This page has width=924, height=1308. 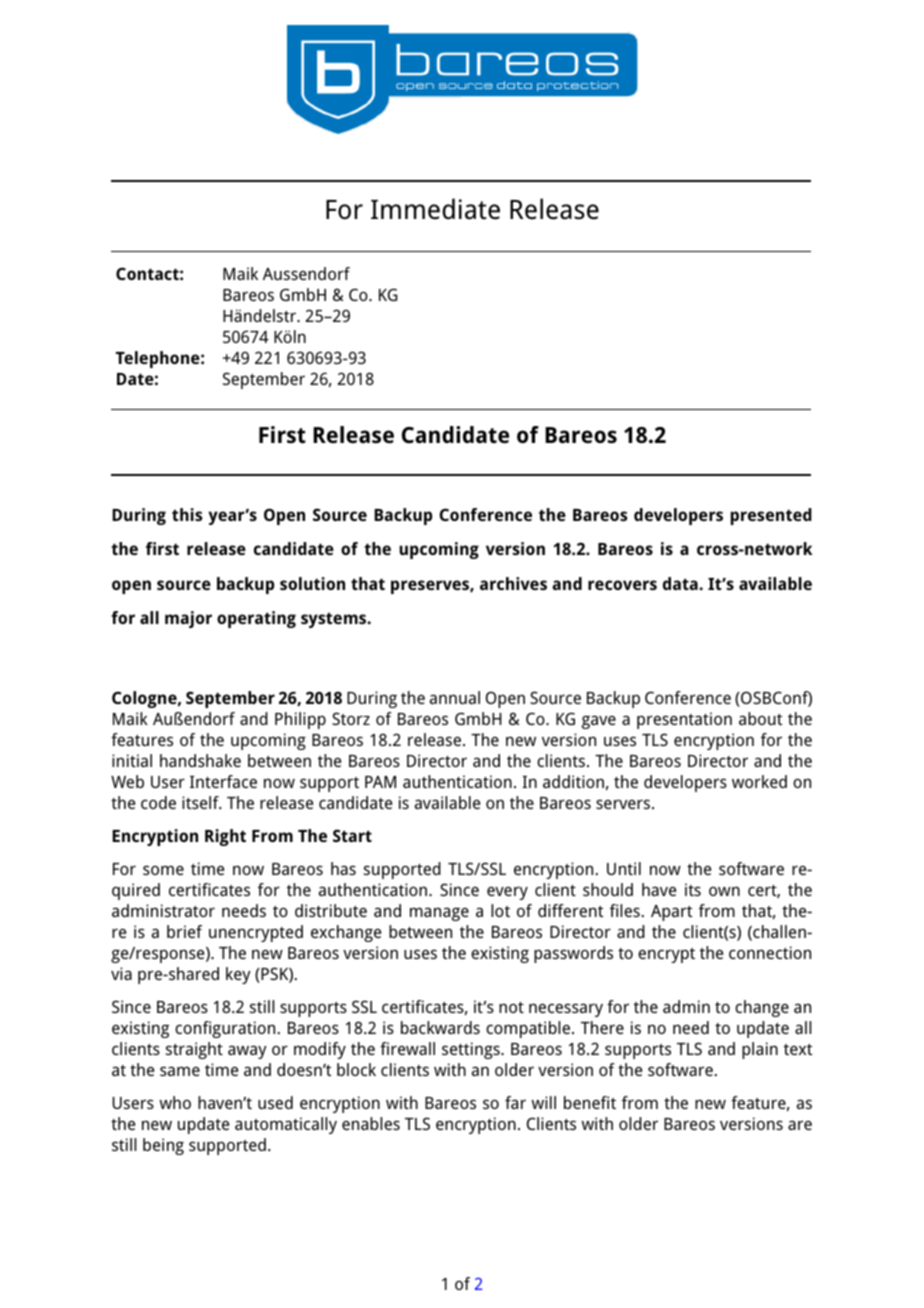 What do you see at coordinates (771, 516) in the page?
I see `presented` at bounding box center [771, 516].
